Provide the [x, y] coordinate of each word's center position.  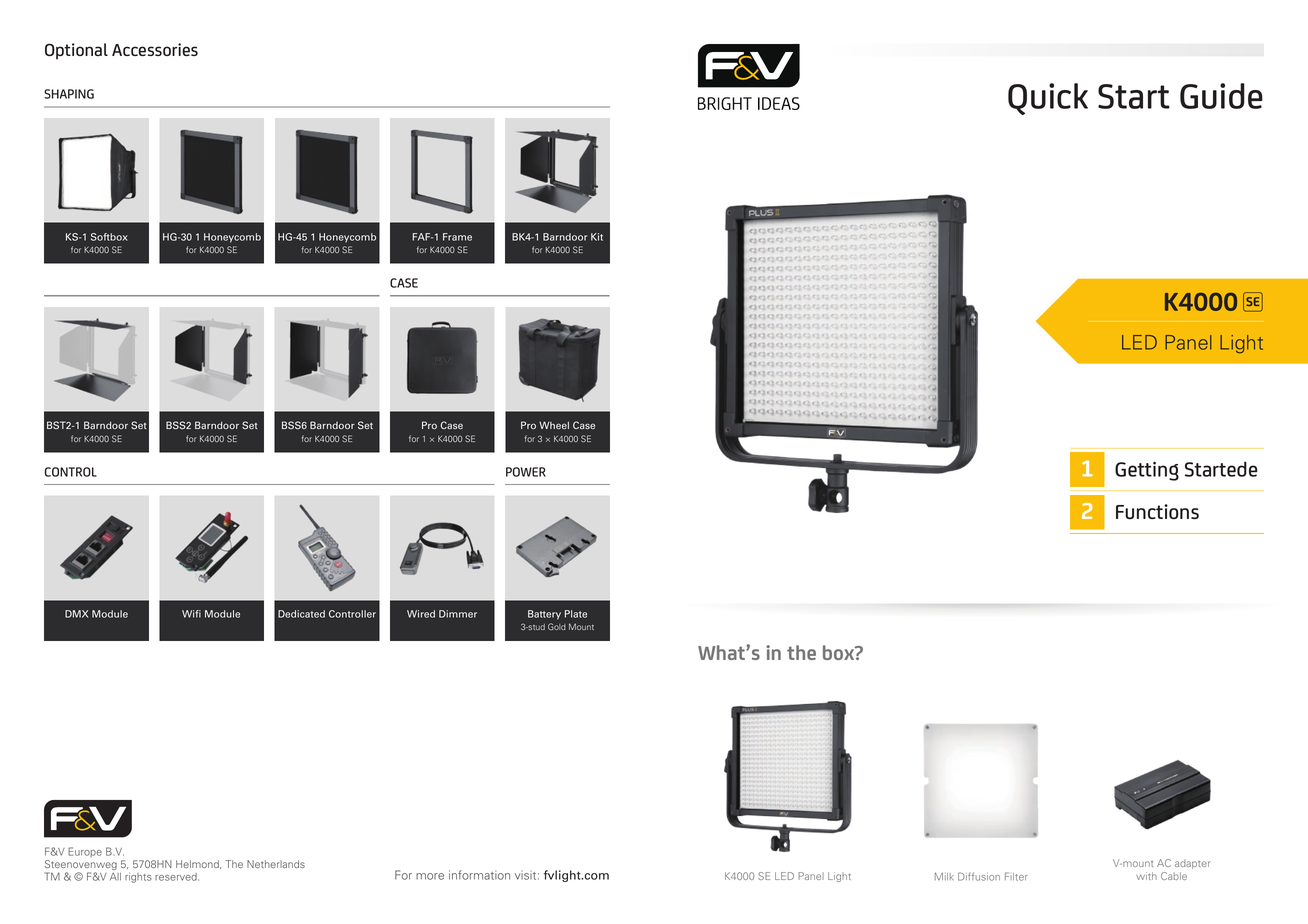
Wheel [554, 425]
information [479, 875]
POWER [526, 472]
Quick [1048, 99]
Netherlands [276, 864]
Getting [1147, 471]
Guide [1221, 96]
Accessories [155, 49]
